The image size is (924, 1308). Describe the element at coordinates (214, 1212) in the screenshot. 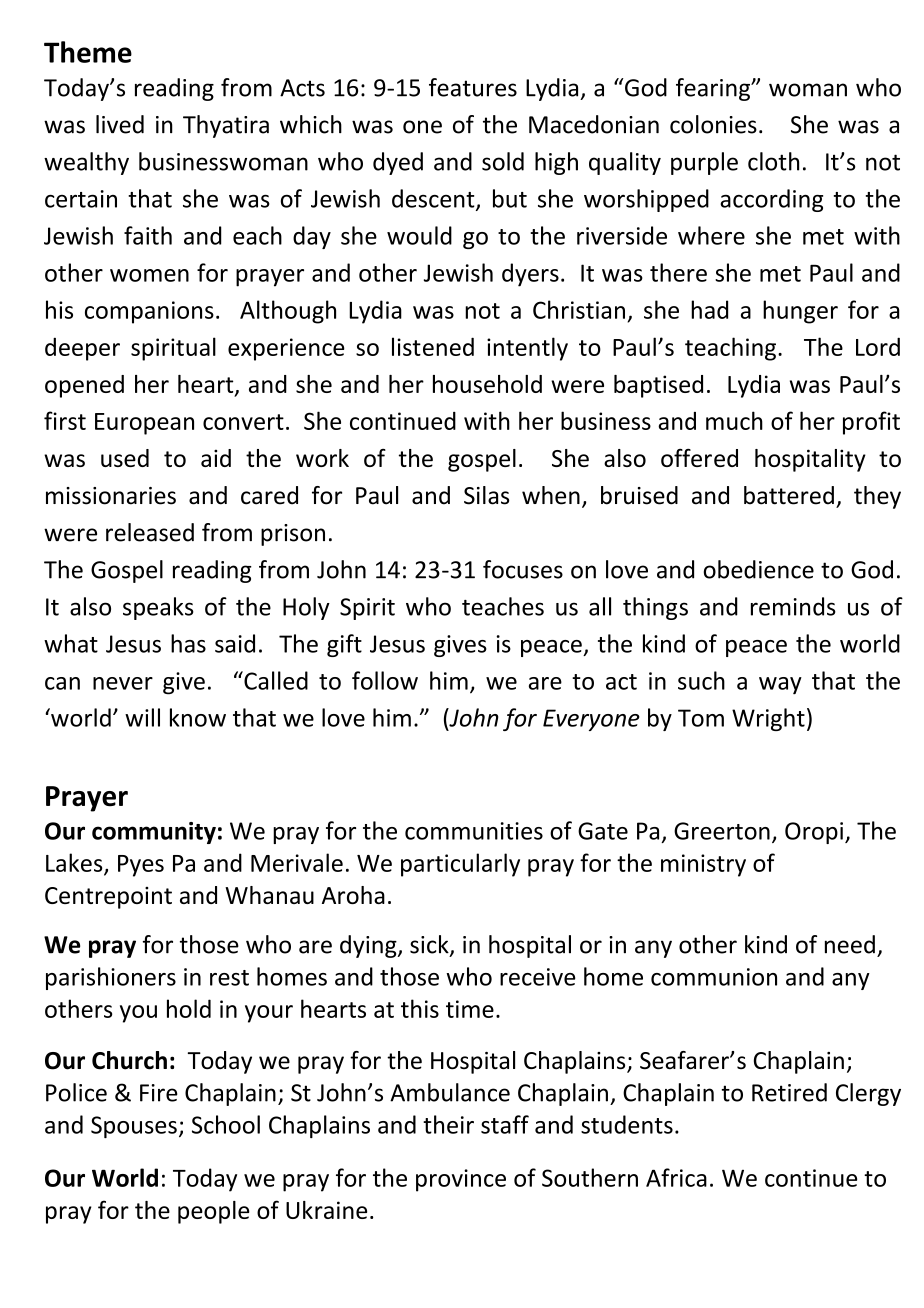

I see `people` at that location.
